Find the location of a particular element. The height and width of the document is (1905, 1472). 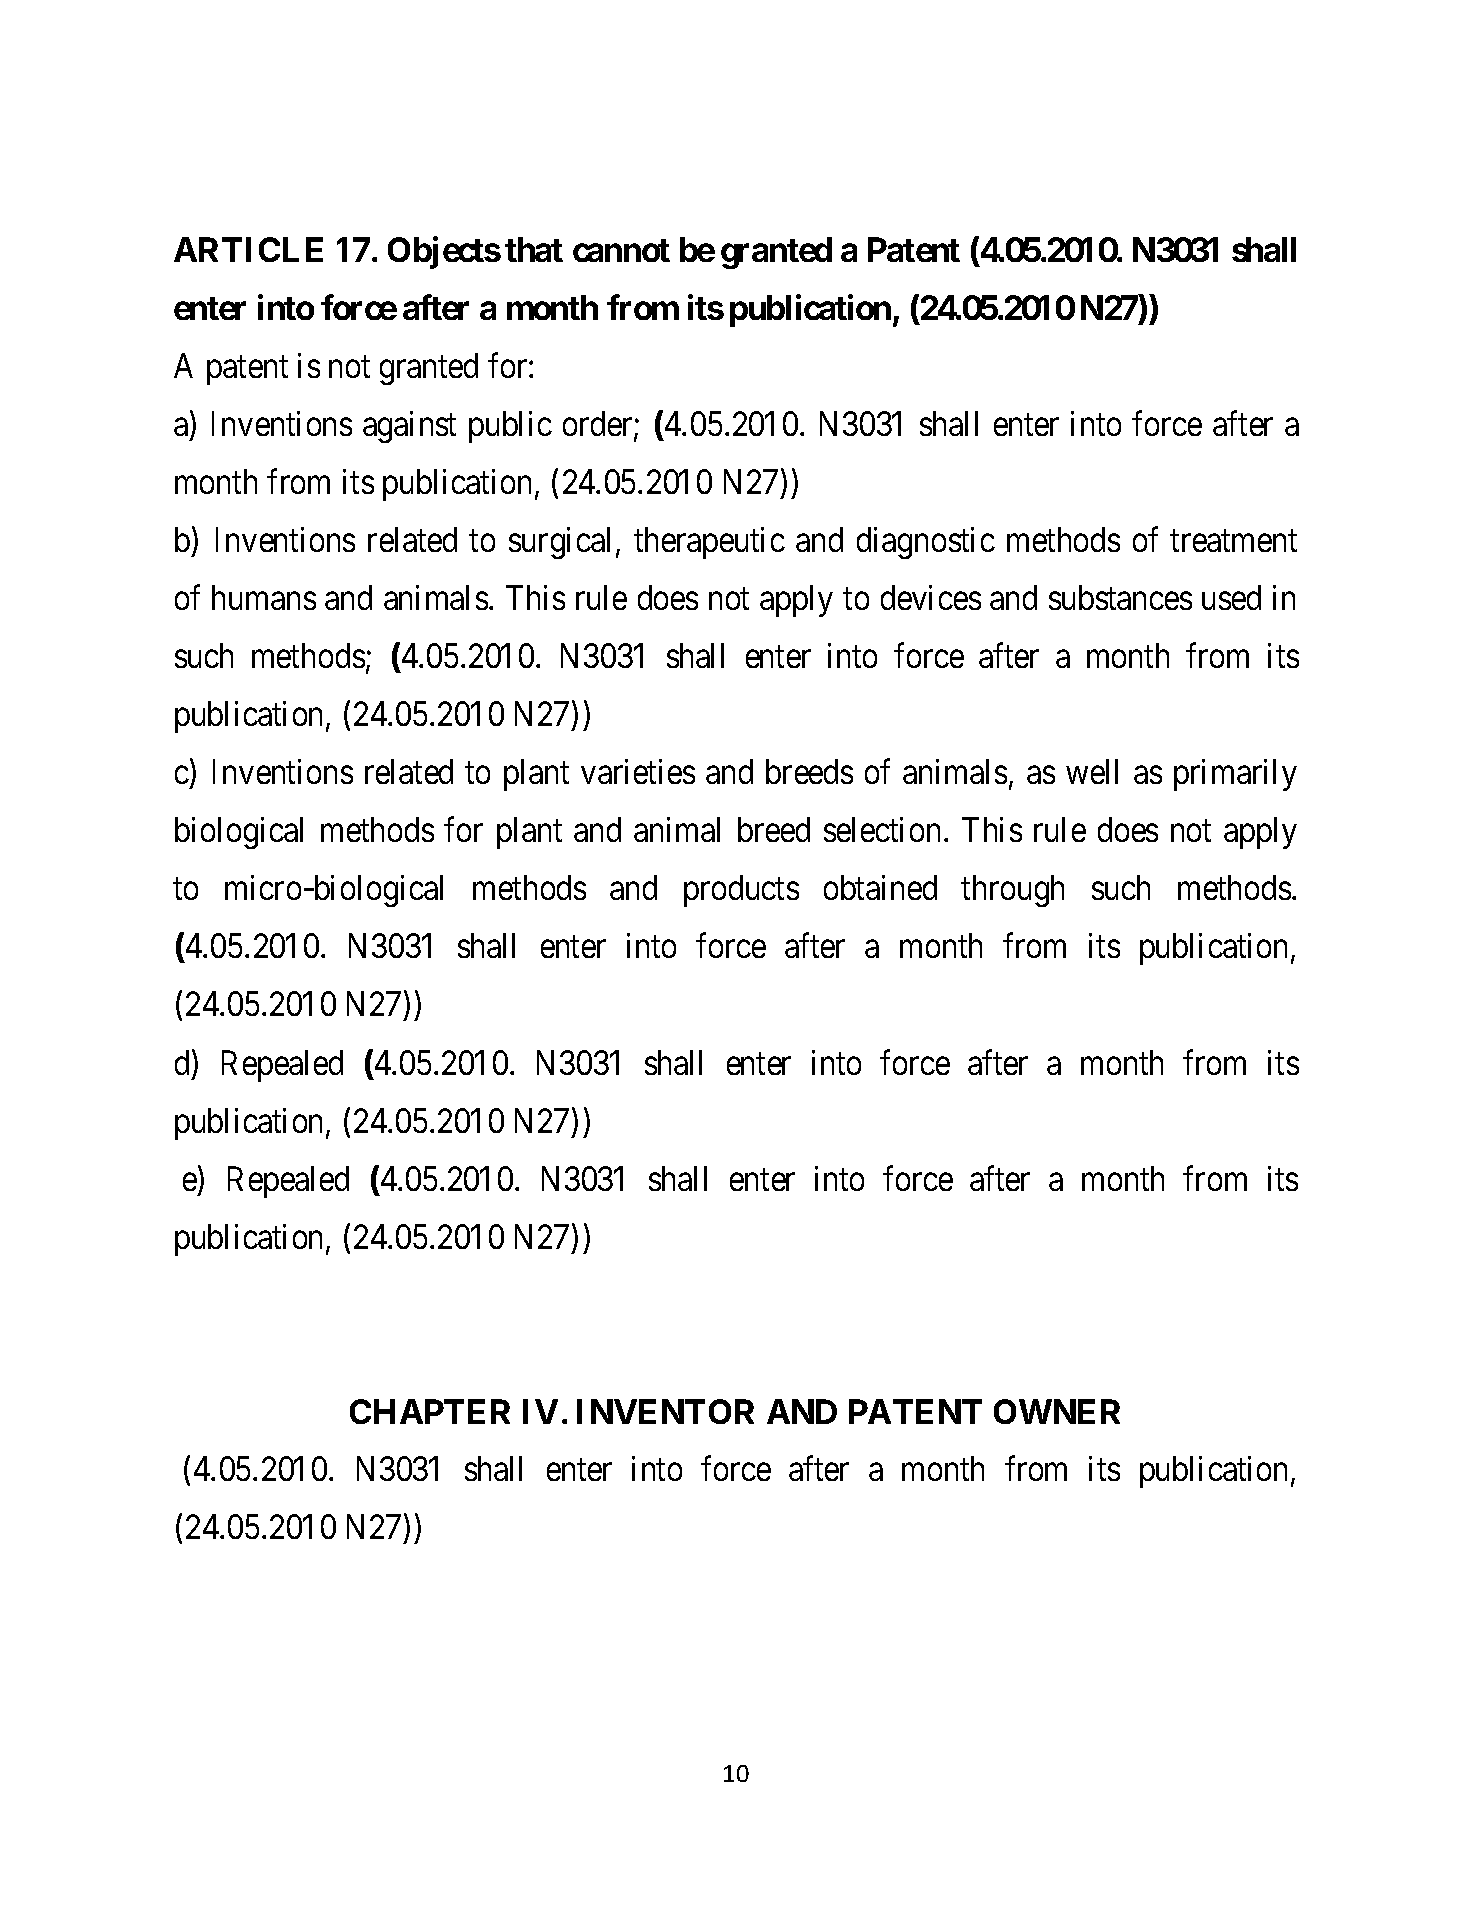

ARTICLE is located at coordinates (248, 249).
